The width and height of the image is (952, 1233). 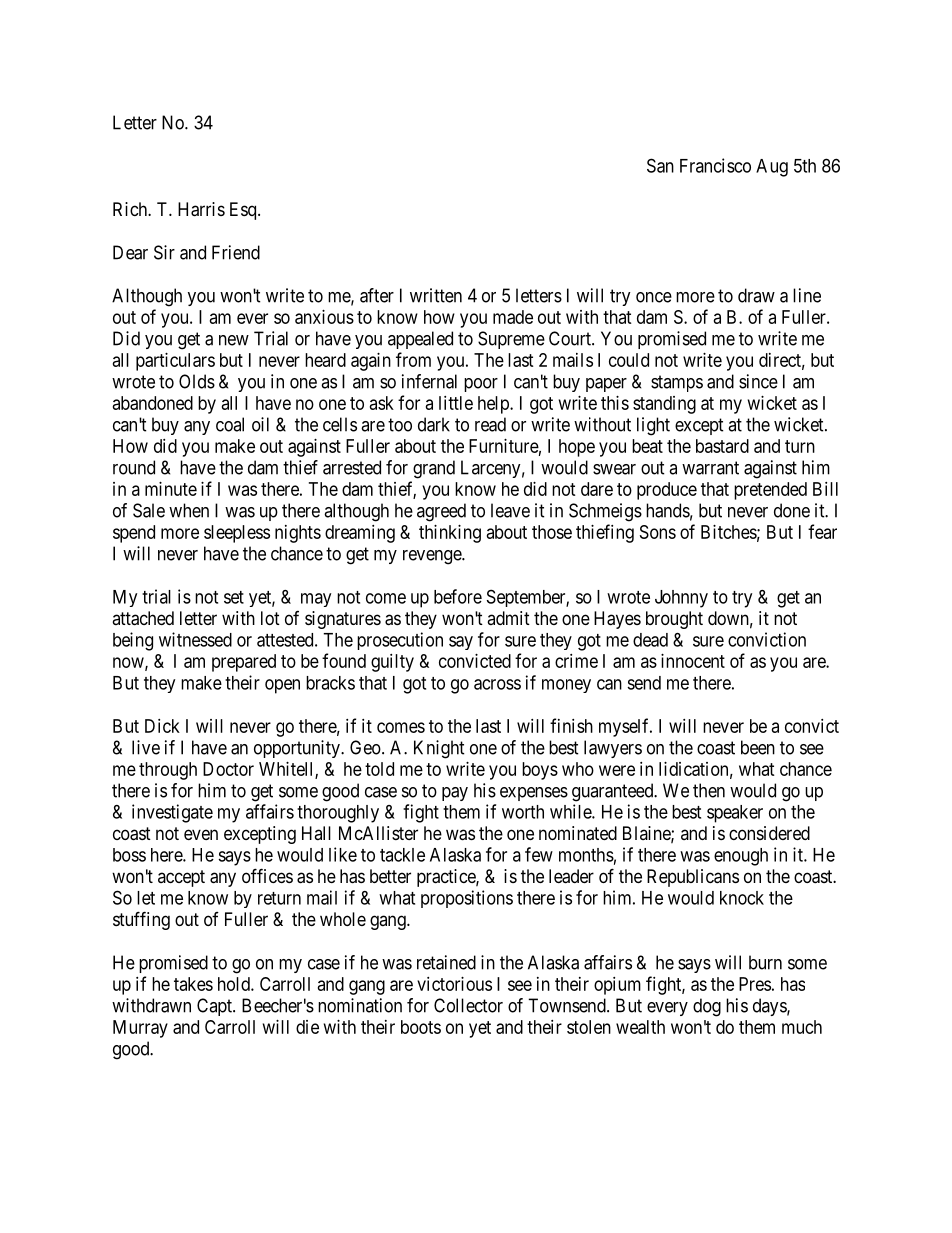 I want to click on written, so click(x=436, y=295).
